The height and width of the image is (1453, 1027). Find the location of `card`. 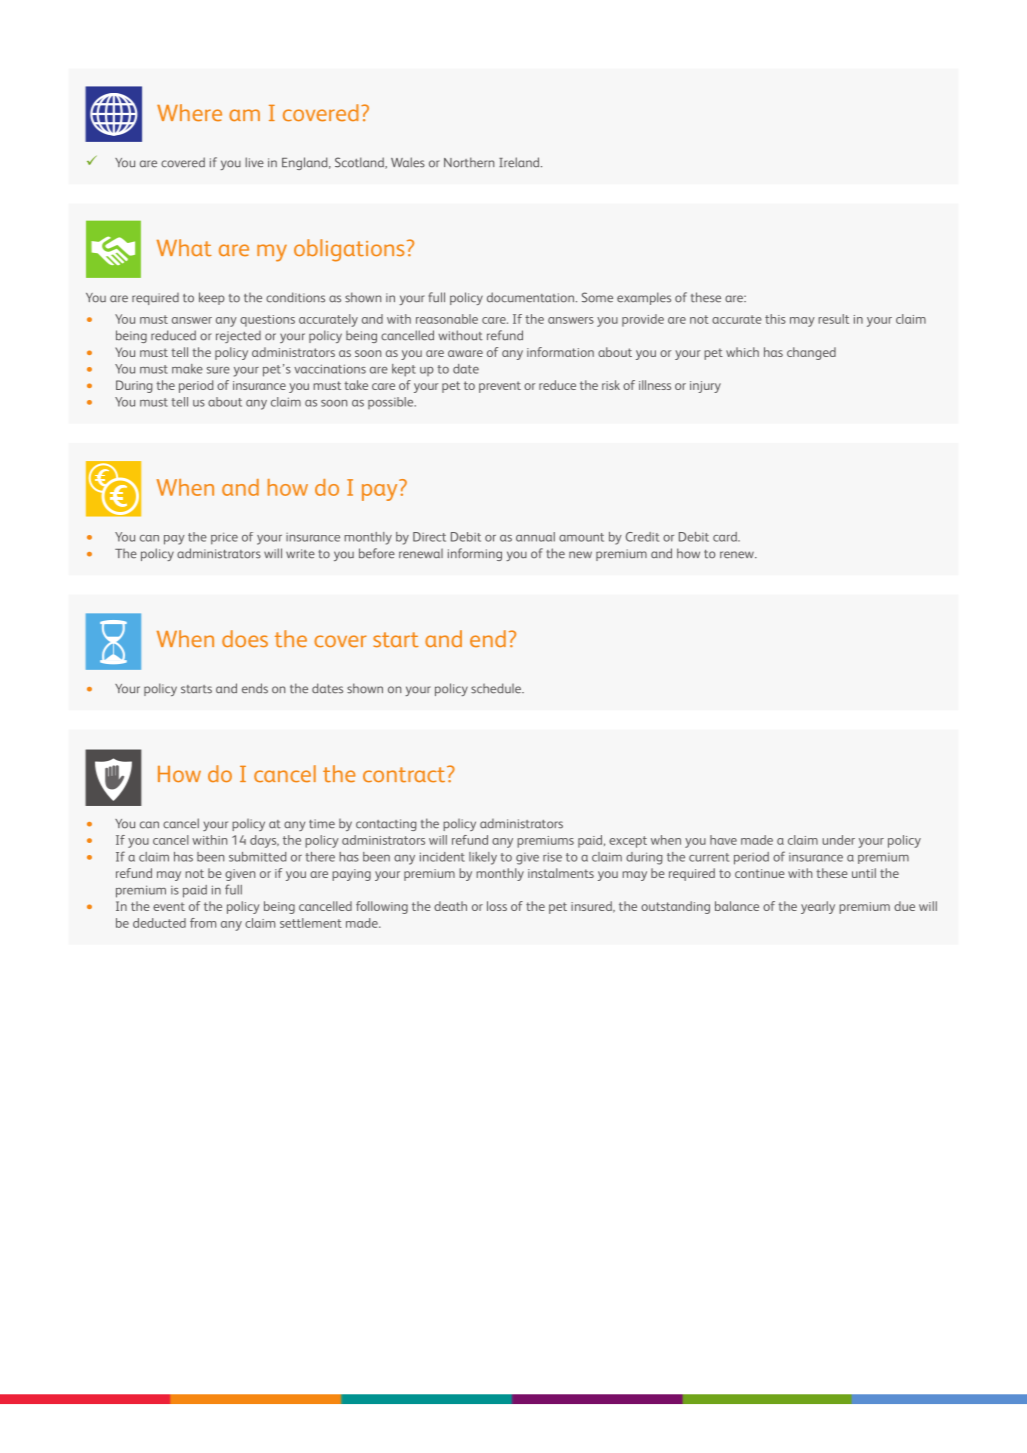

card is located at coordinates (726, 537).
